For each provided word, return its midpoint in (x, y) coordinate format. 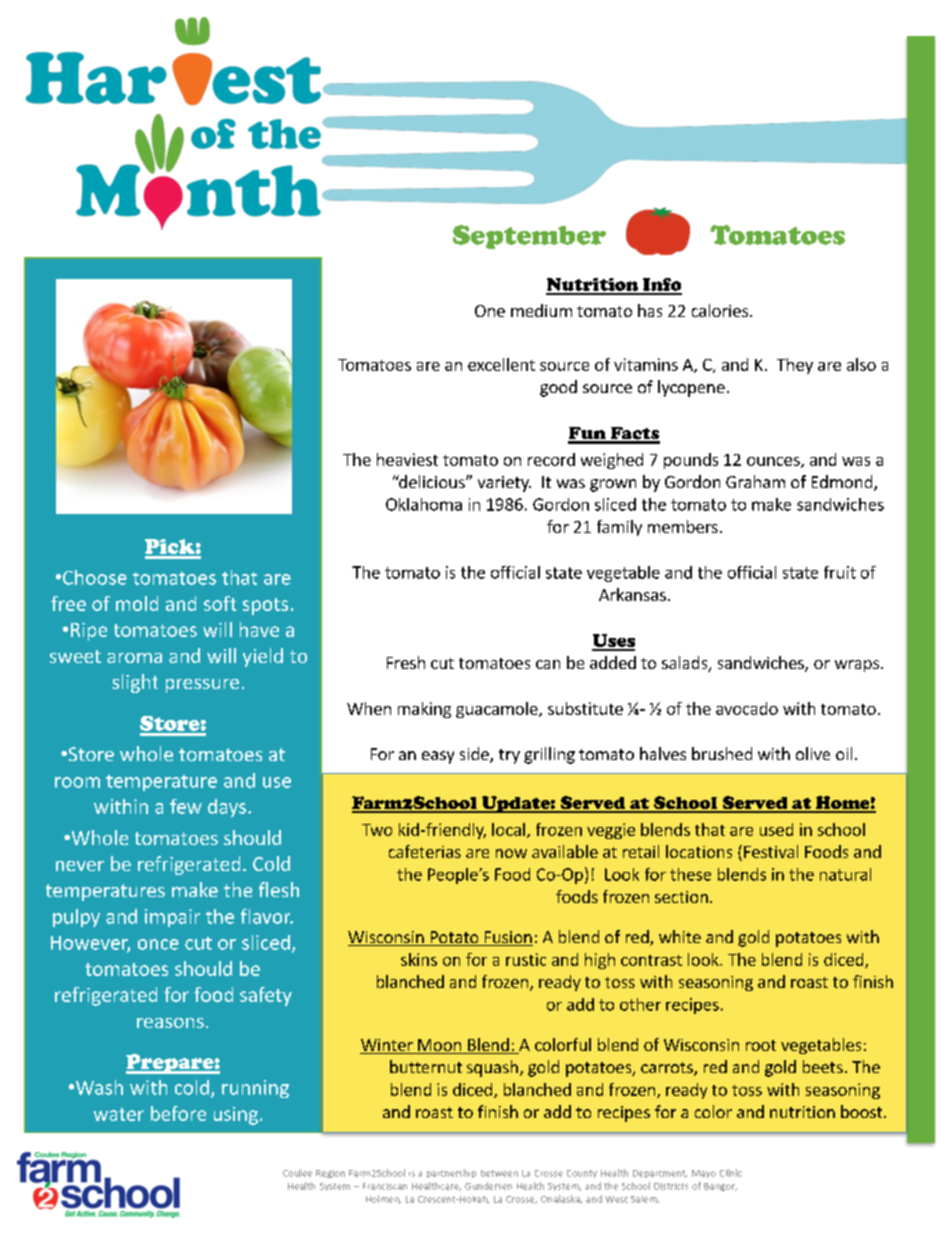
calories (721, 310)
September (529, 237)
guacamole (498, 710)
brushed (722, 753)
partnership (451, 1173)
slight (135, 683)
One (490, 311)
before (178, 1113)
